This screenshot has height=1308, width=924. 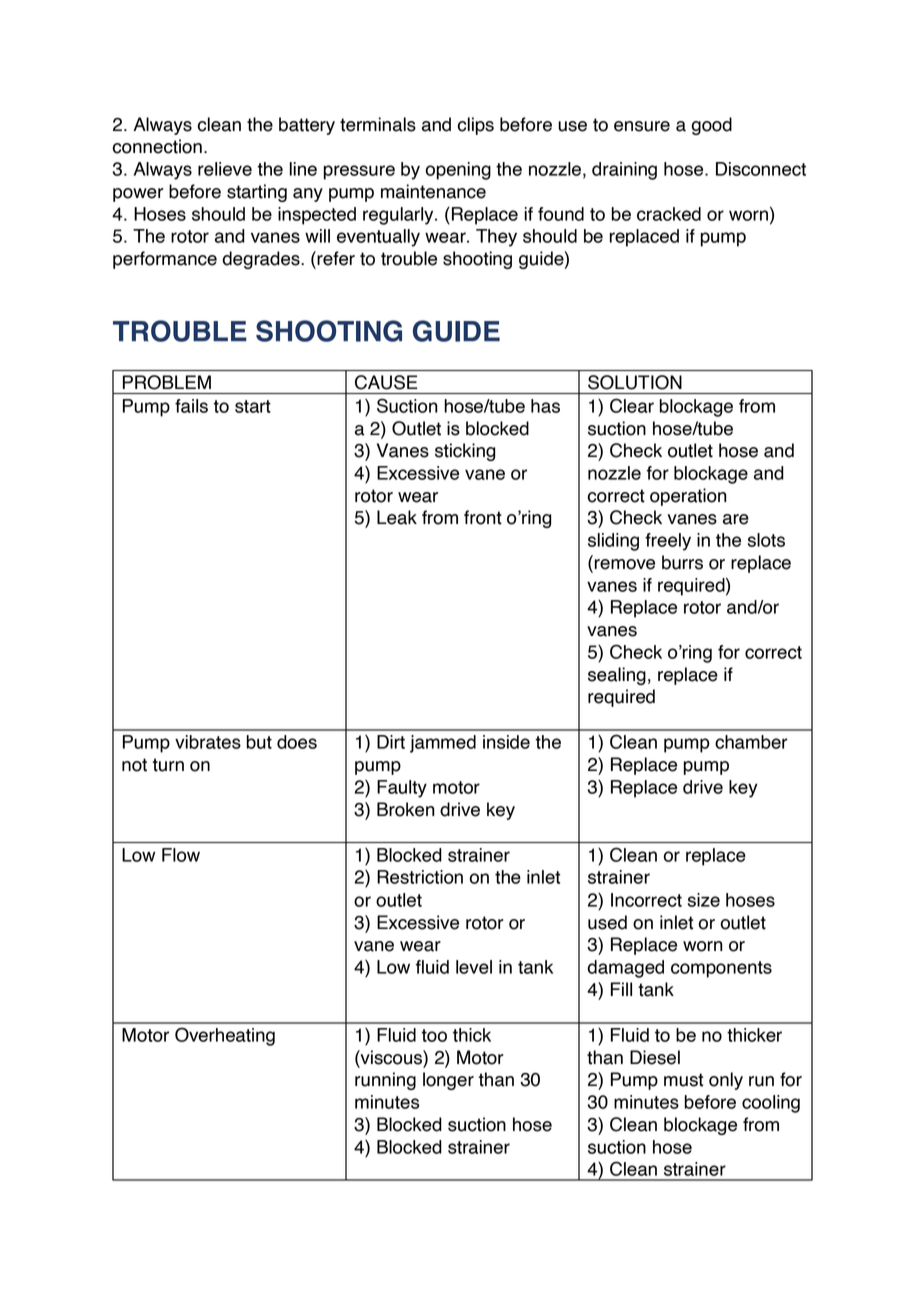 What do you see at coordinates (683, 1080) in the screenshot?
I see `must` at bounding box center [683, 1080].
